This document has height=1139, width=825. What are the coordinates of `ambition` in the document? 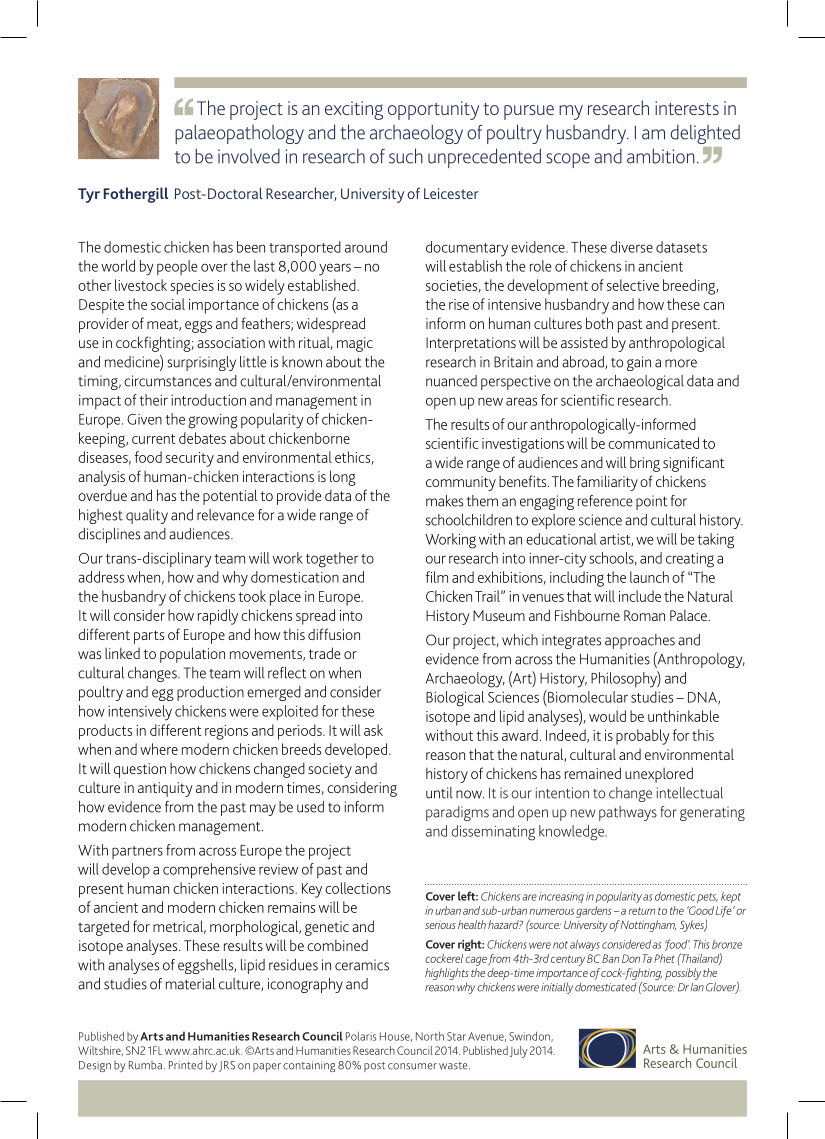 It's located at (660, 156).
